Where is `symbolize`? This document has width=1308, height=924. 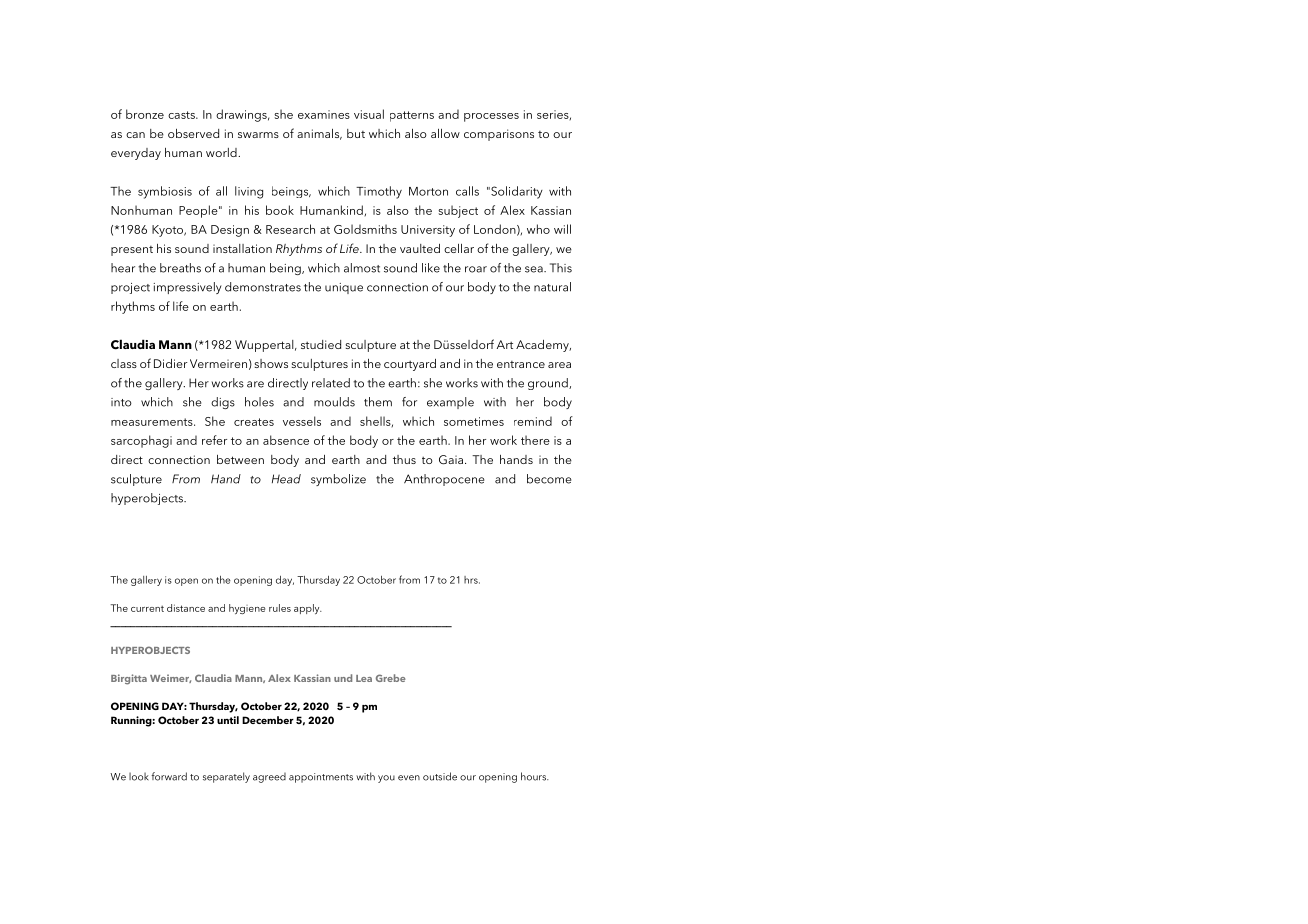
symbolize is located at coordinates (338, 480).
